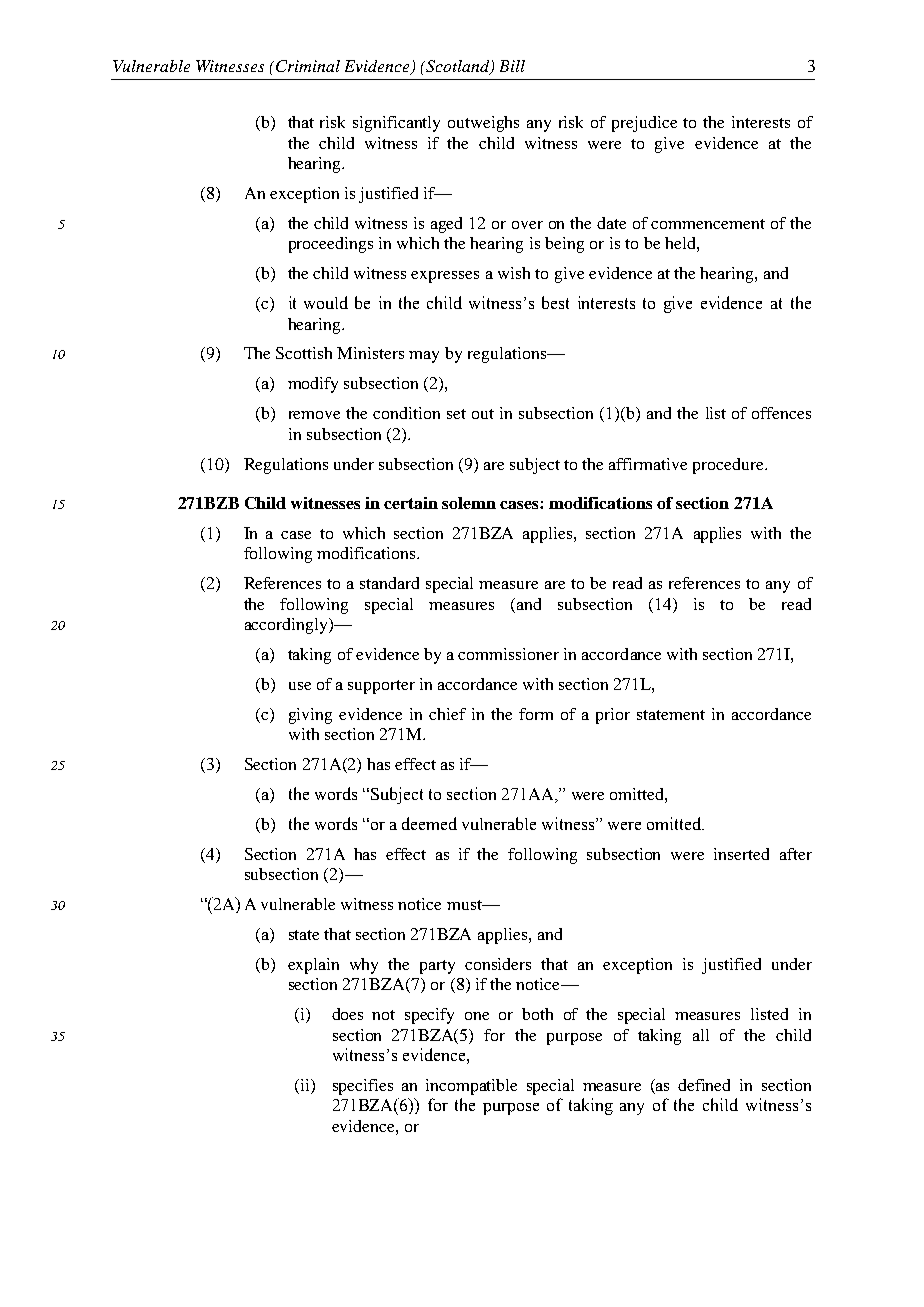 This screenshot has width=924, height=1307. I want to click on prejudice, so click(644, 124).
